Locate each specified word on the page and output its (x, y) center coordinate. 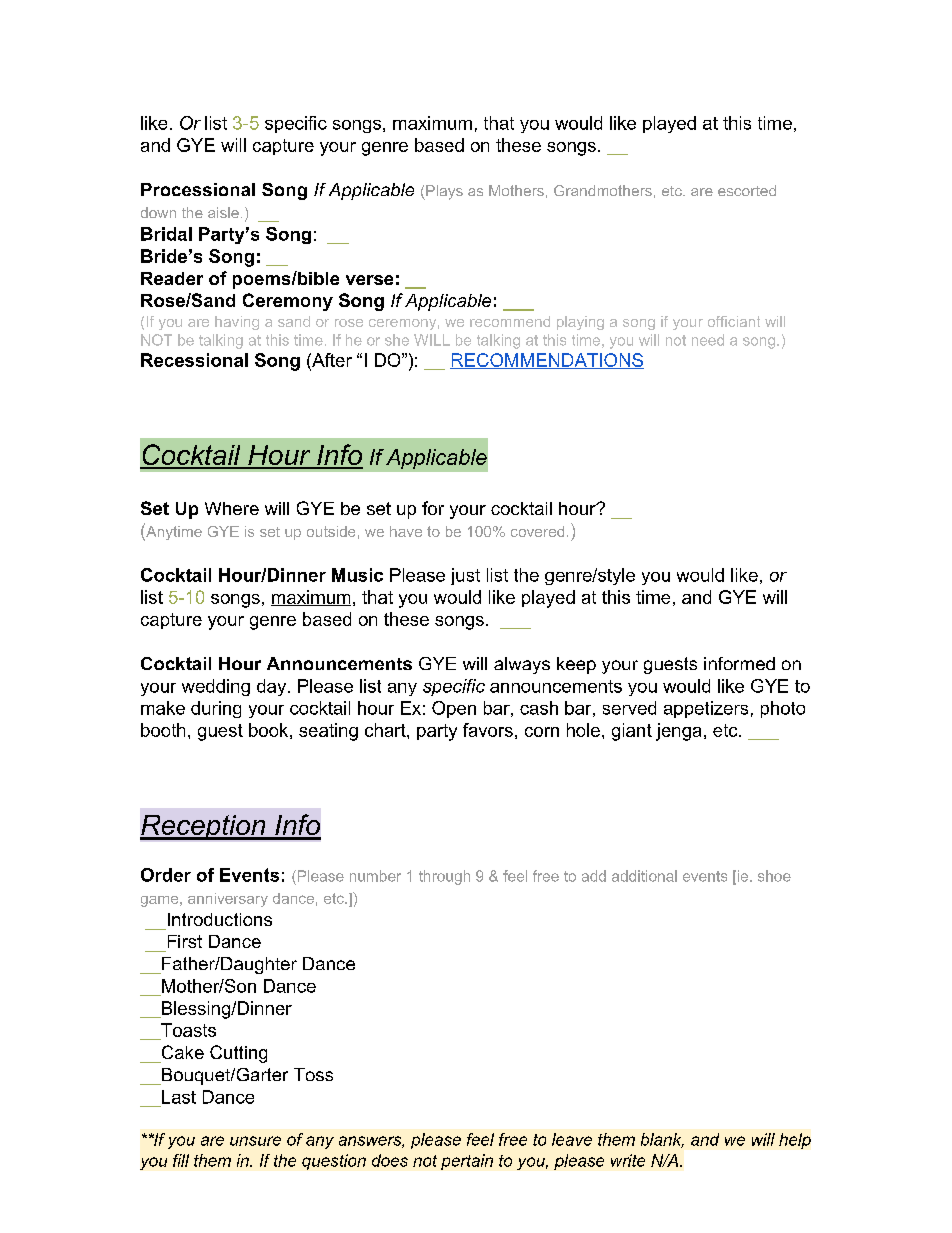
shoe (774, 876)
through (444, 877)
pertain (467, 1162)
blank (662, 1140)
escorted (747, 190)
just (465, 576)
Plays (443, 192)
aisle (223, 212)
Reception (204, 827)
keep (576, 665)
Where (232, 508)
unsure (255, 1141)
